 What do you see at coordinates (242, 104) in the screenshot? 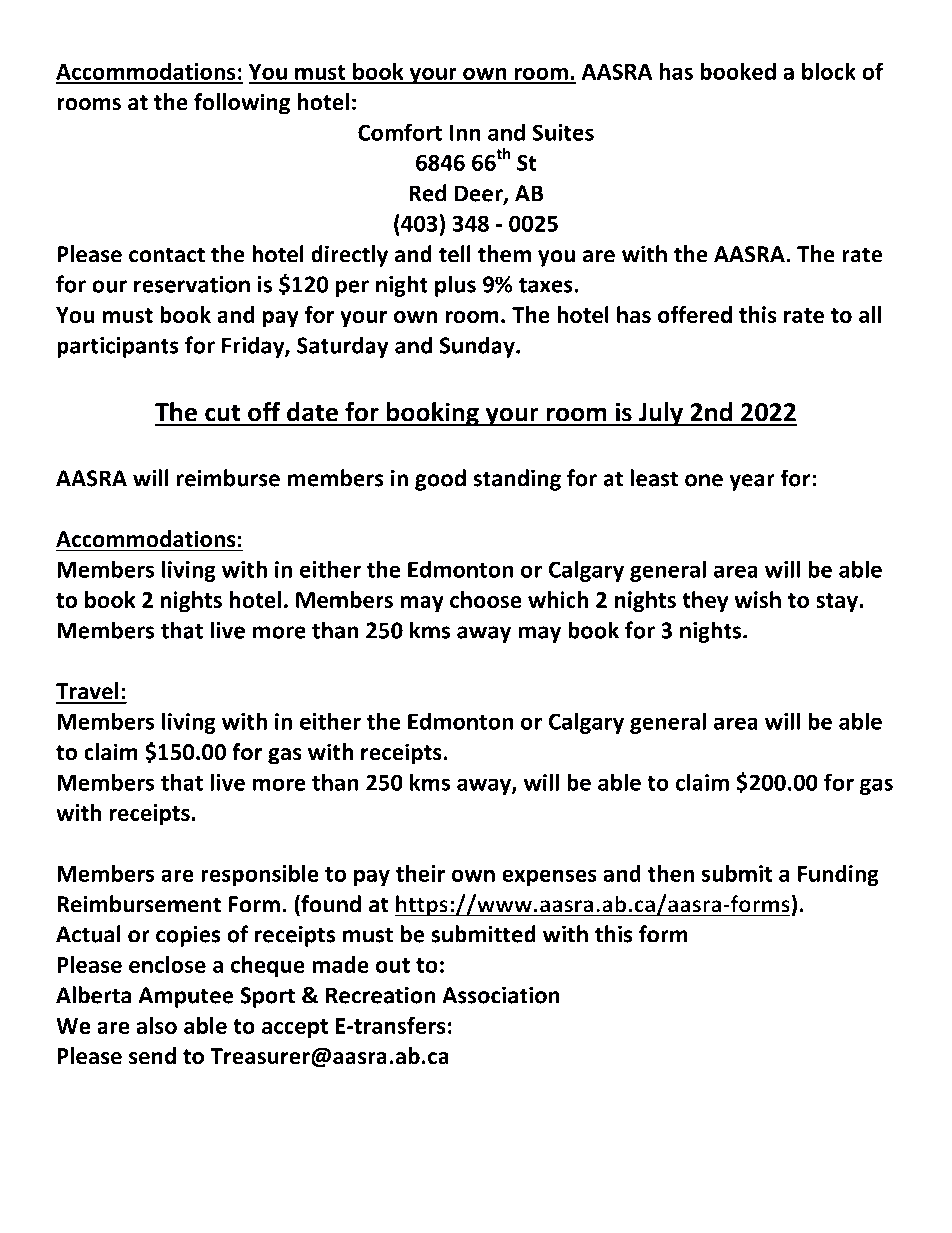
I see `following` at bounding box center [242, 104].
